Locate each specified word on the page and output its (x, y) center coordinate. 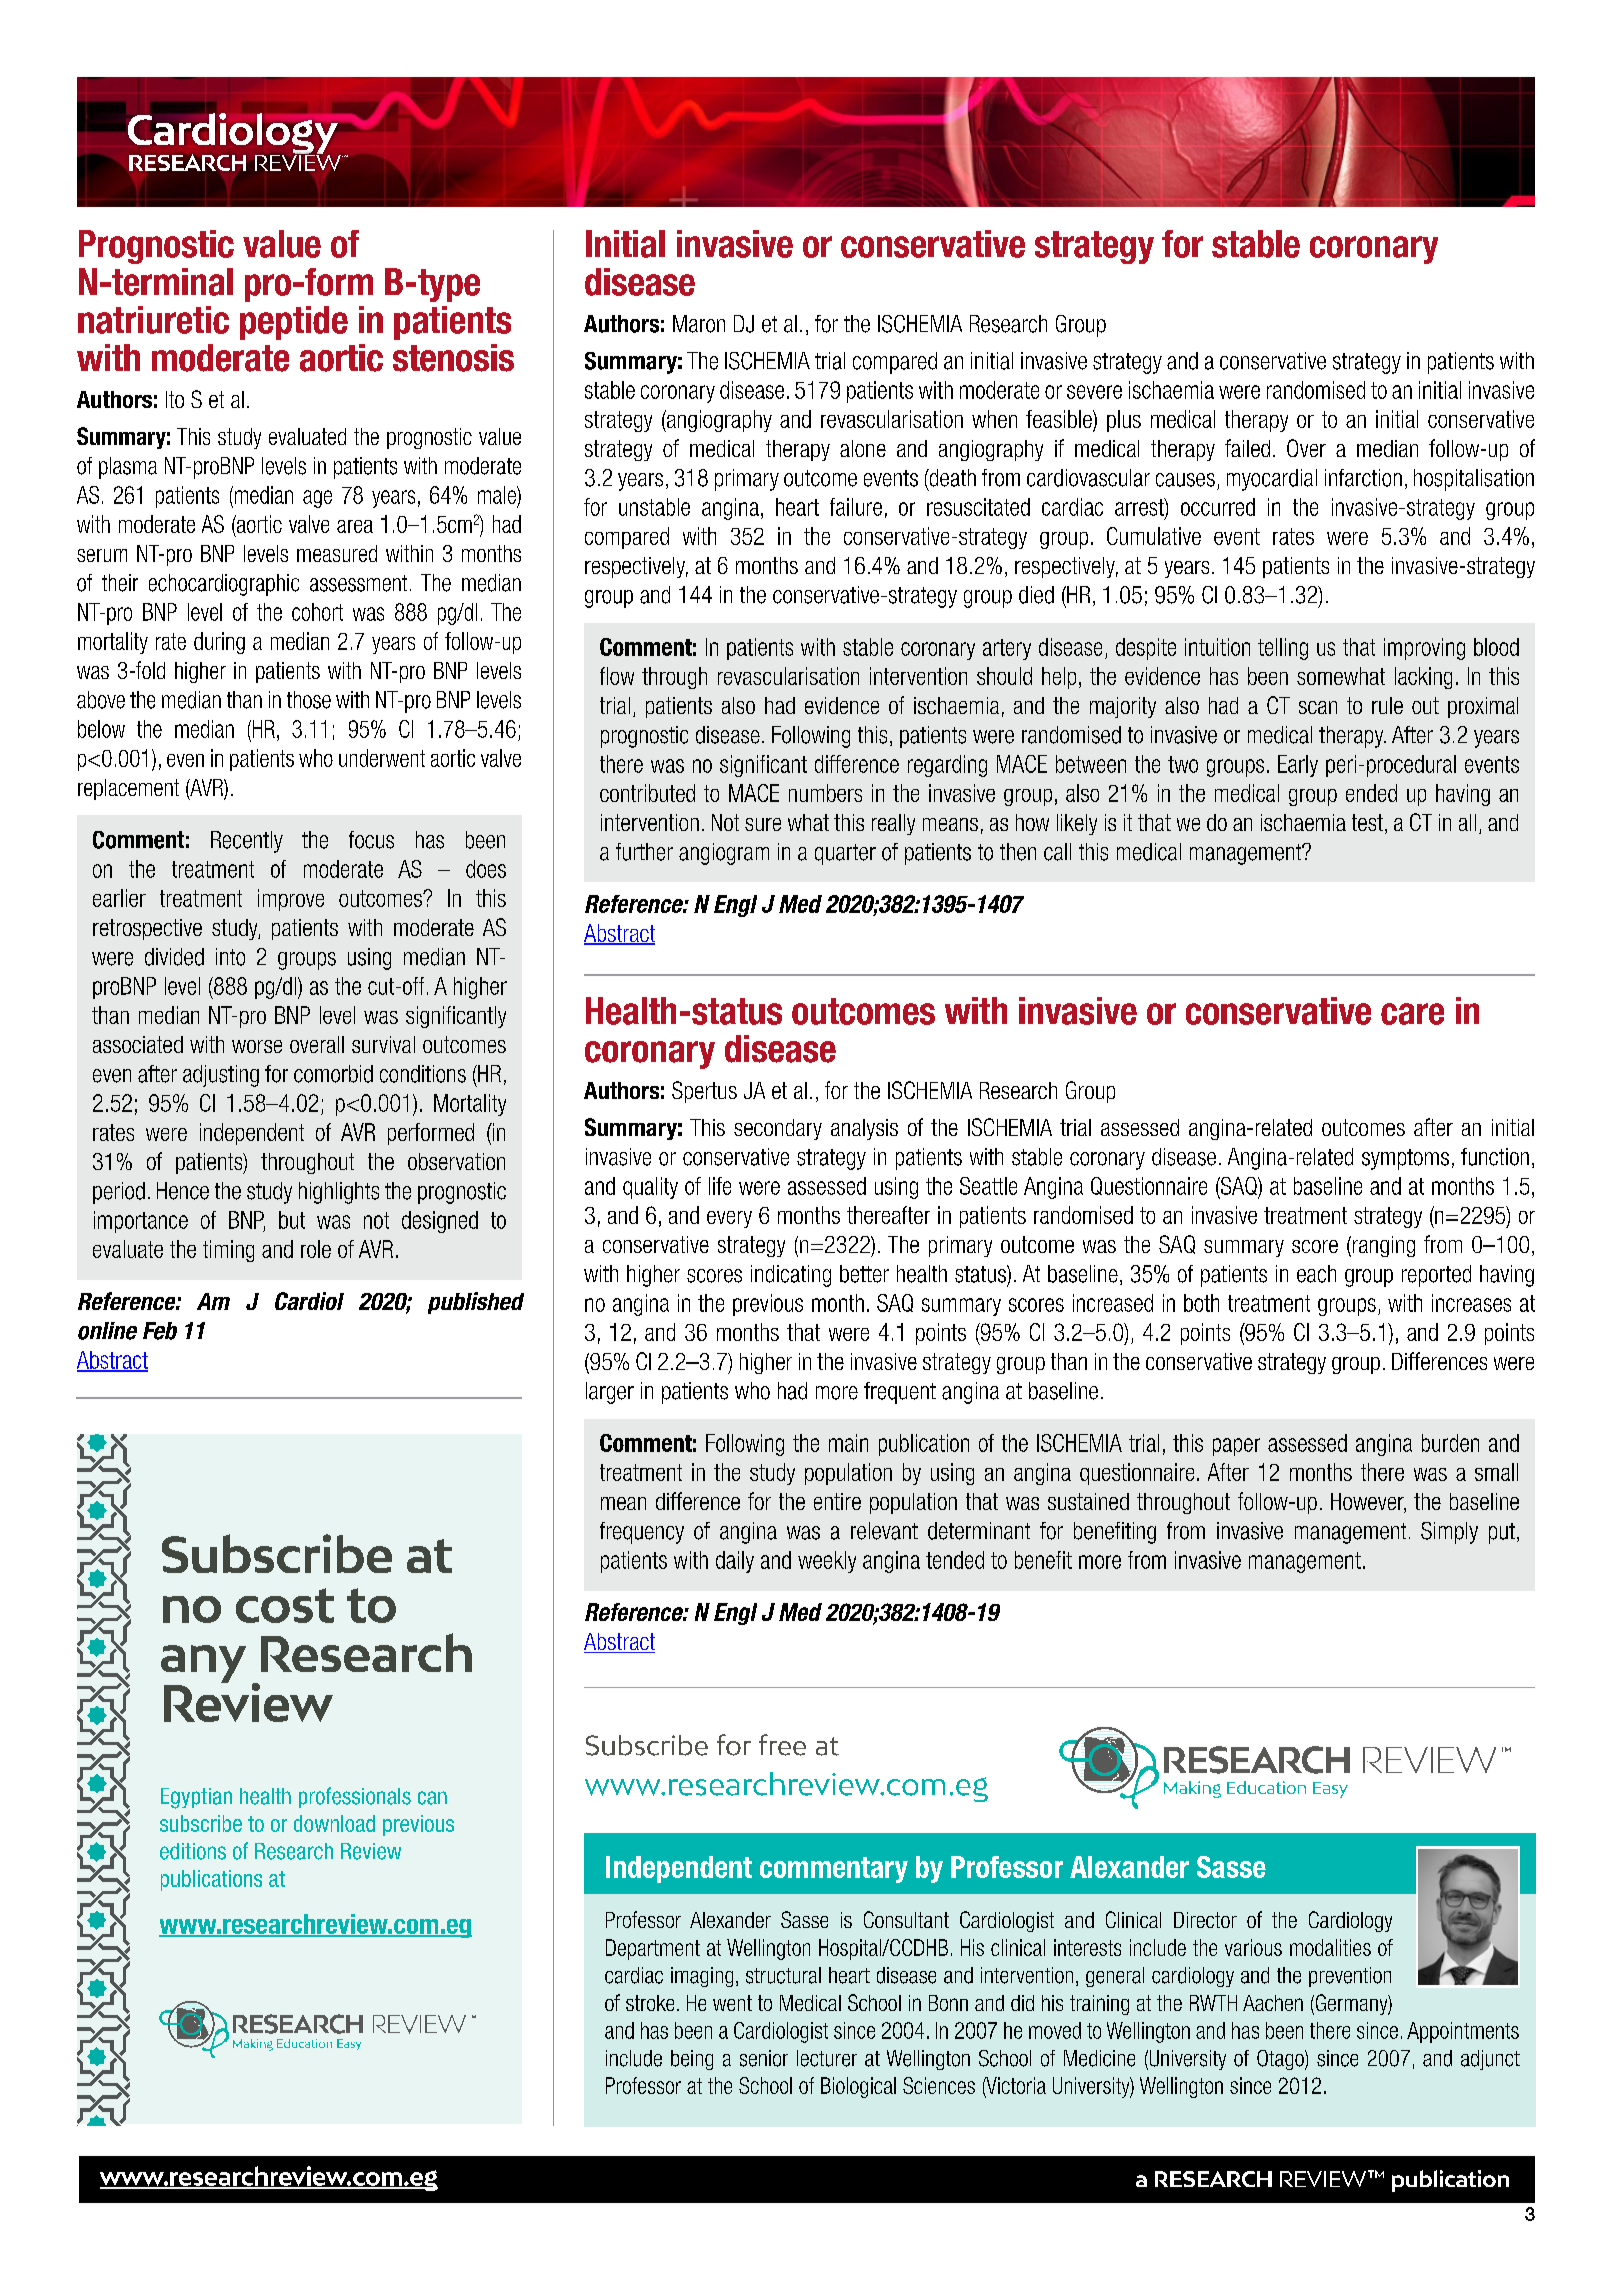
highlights (339, 1193)
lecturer (827, 2058)
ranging (1382, 1246)
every (729, 1219)
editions (193, 1851)
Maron (699, 324)
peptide (294, 323)
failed (1247, 448)
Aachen (1273, 2003)
